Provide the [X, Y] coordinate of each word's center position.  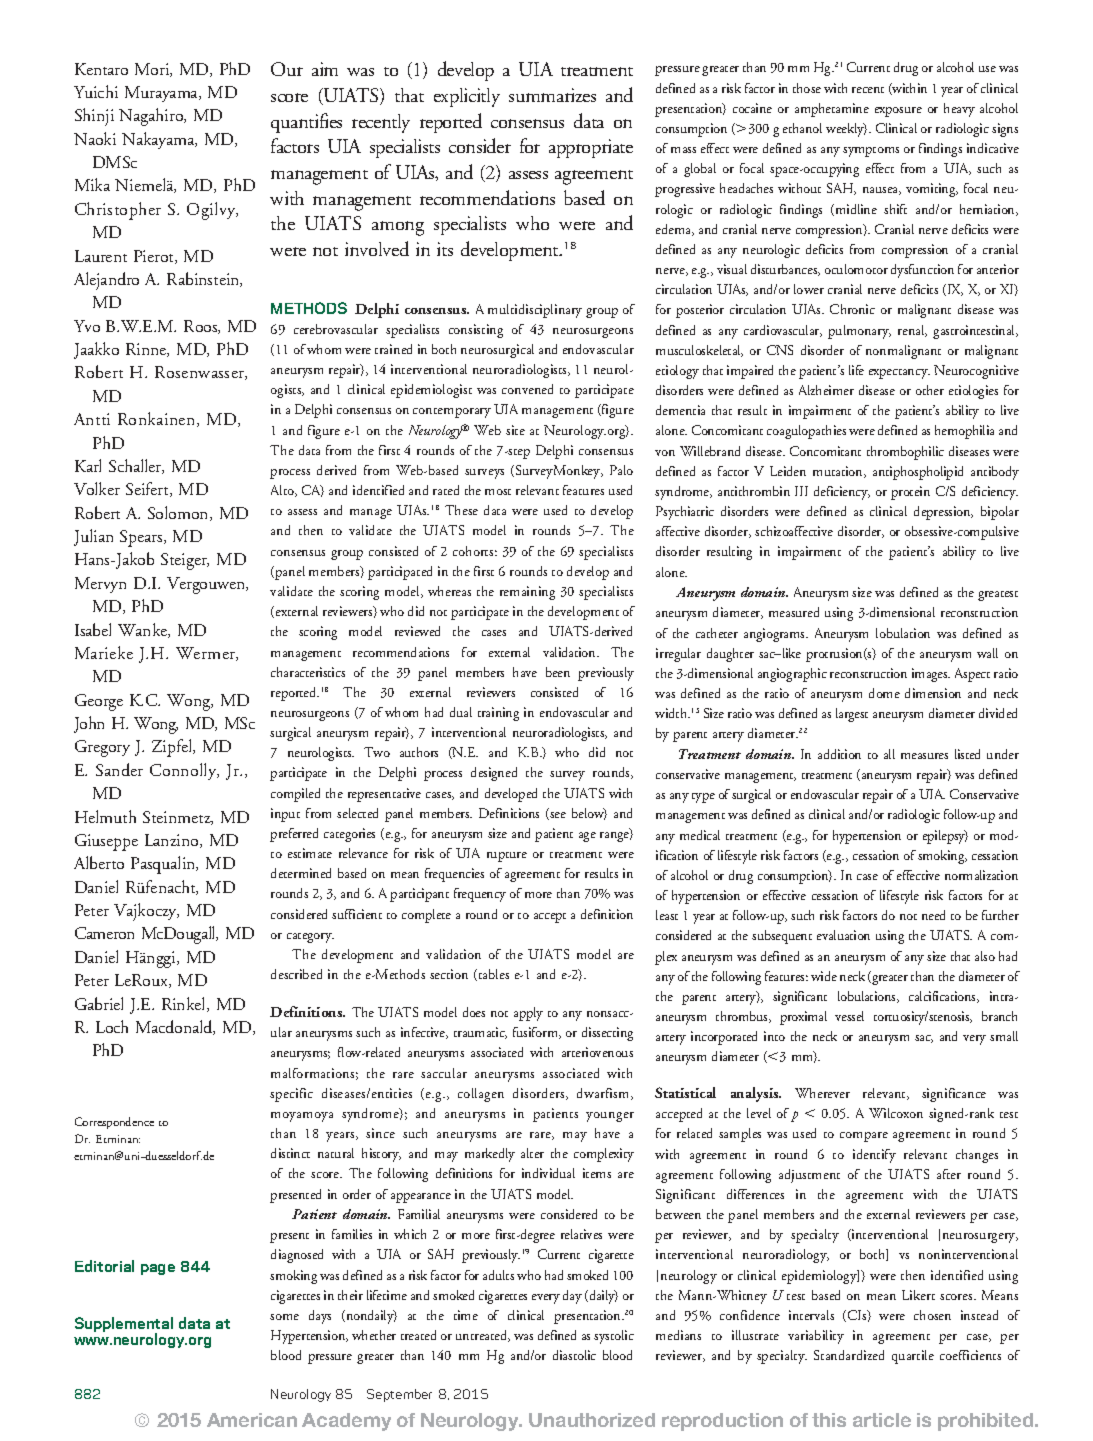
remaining [527, 593]
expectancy [899, 374]
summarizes [552, 95]
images [931, 675]
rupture [507, 857]
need [933, 915]
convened [527, 389]
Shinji [94, 117]
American [252, 1420]
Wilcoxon [896, 1113]
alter [532, 1153]
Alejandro [106, 281]
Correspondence [114, 1123]
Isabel [93, 629]
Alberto [99, 862]
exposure [898, 112]
